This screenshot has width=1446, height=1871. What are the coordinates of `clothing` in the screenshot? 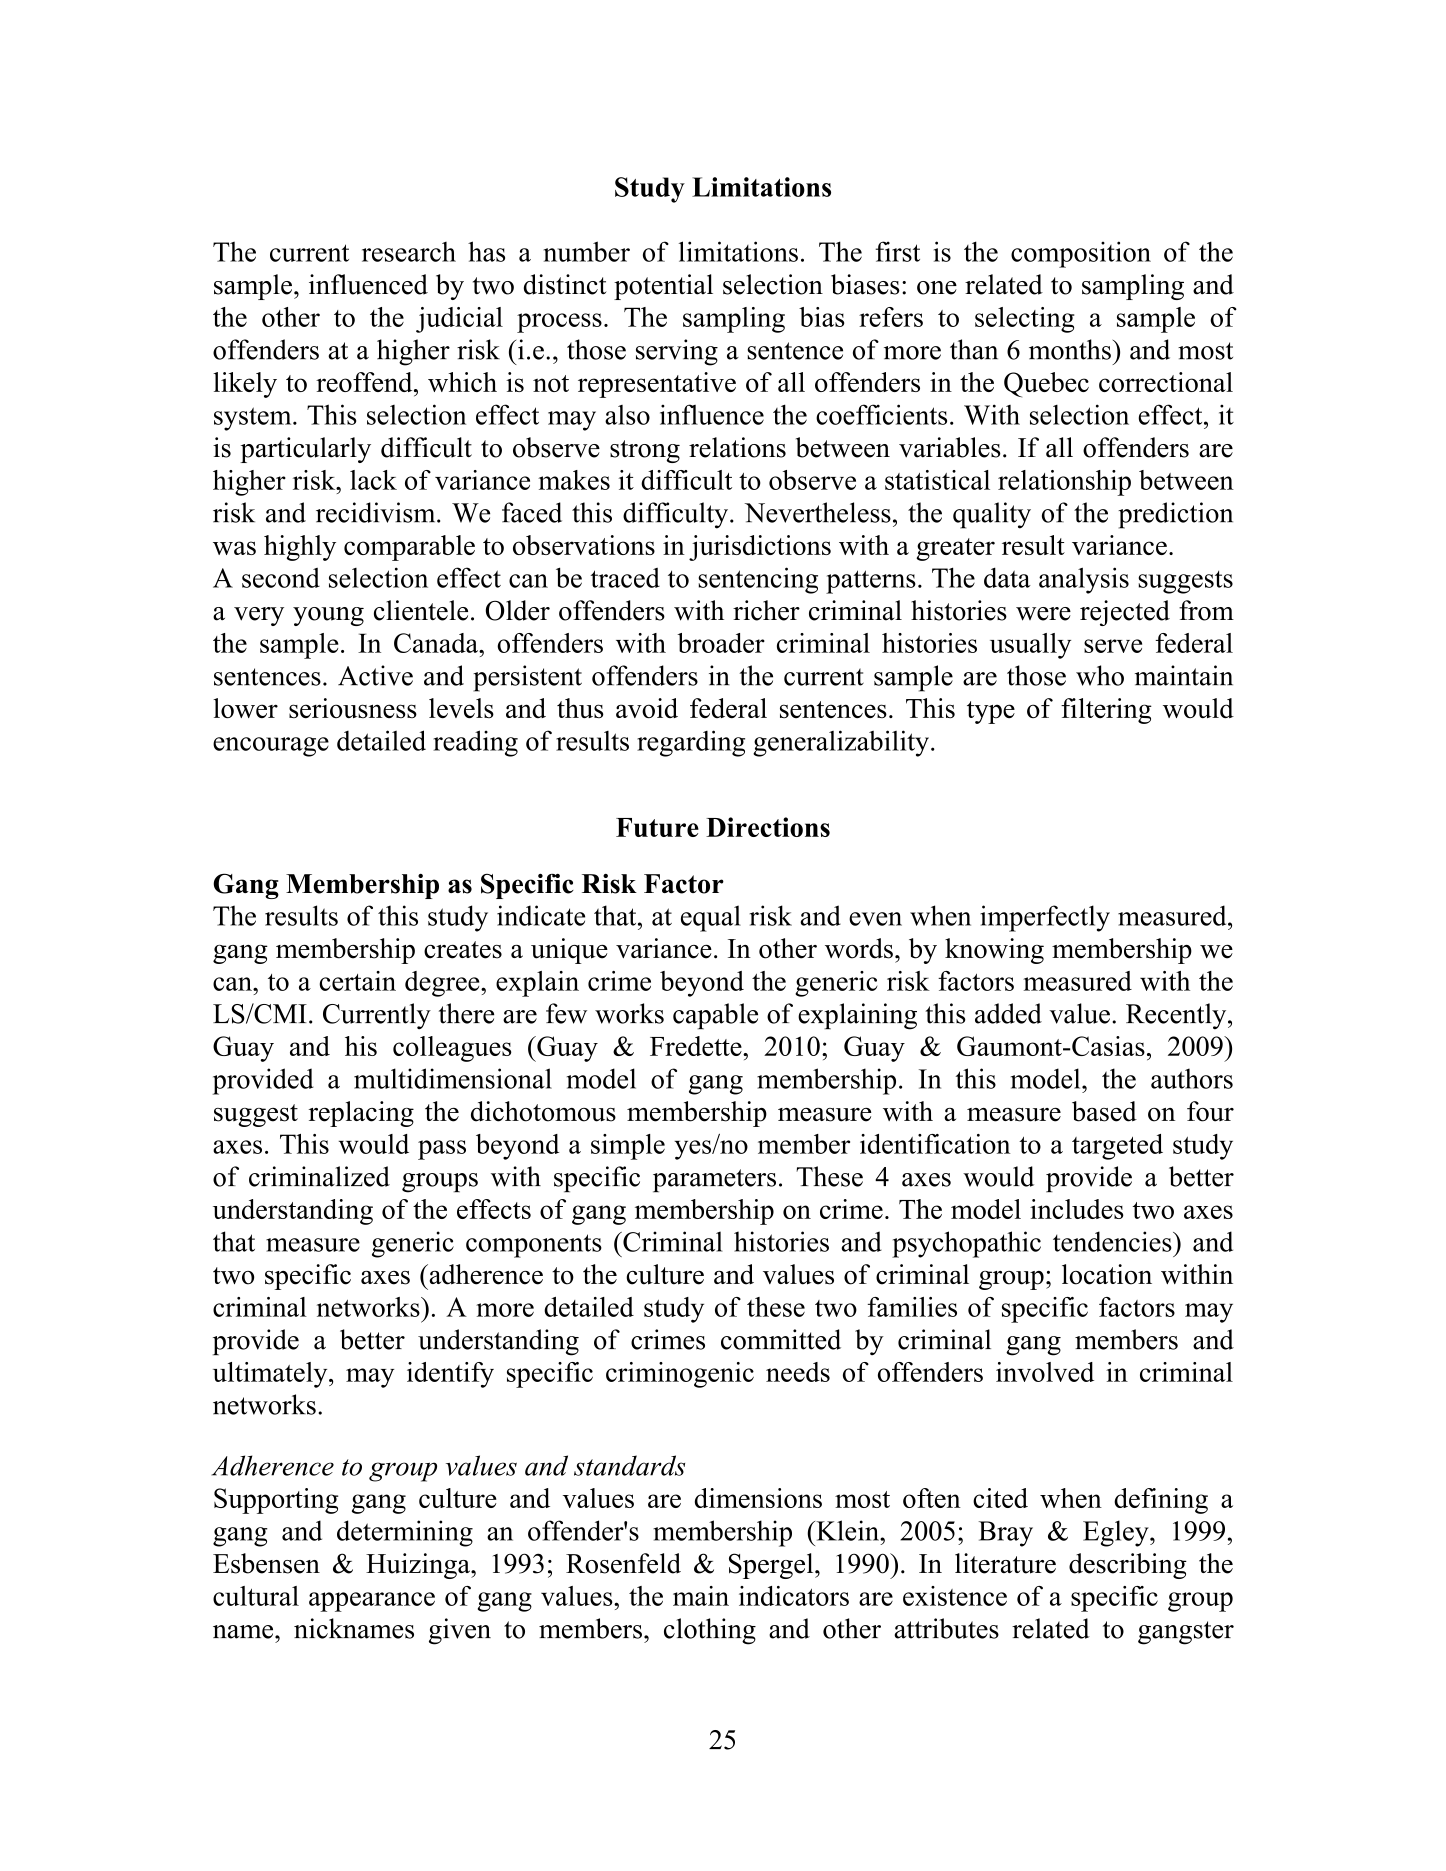 It's located at (710, 1631).
